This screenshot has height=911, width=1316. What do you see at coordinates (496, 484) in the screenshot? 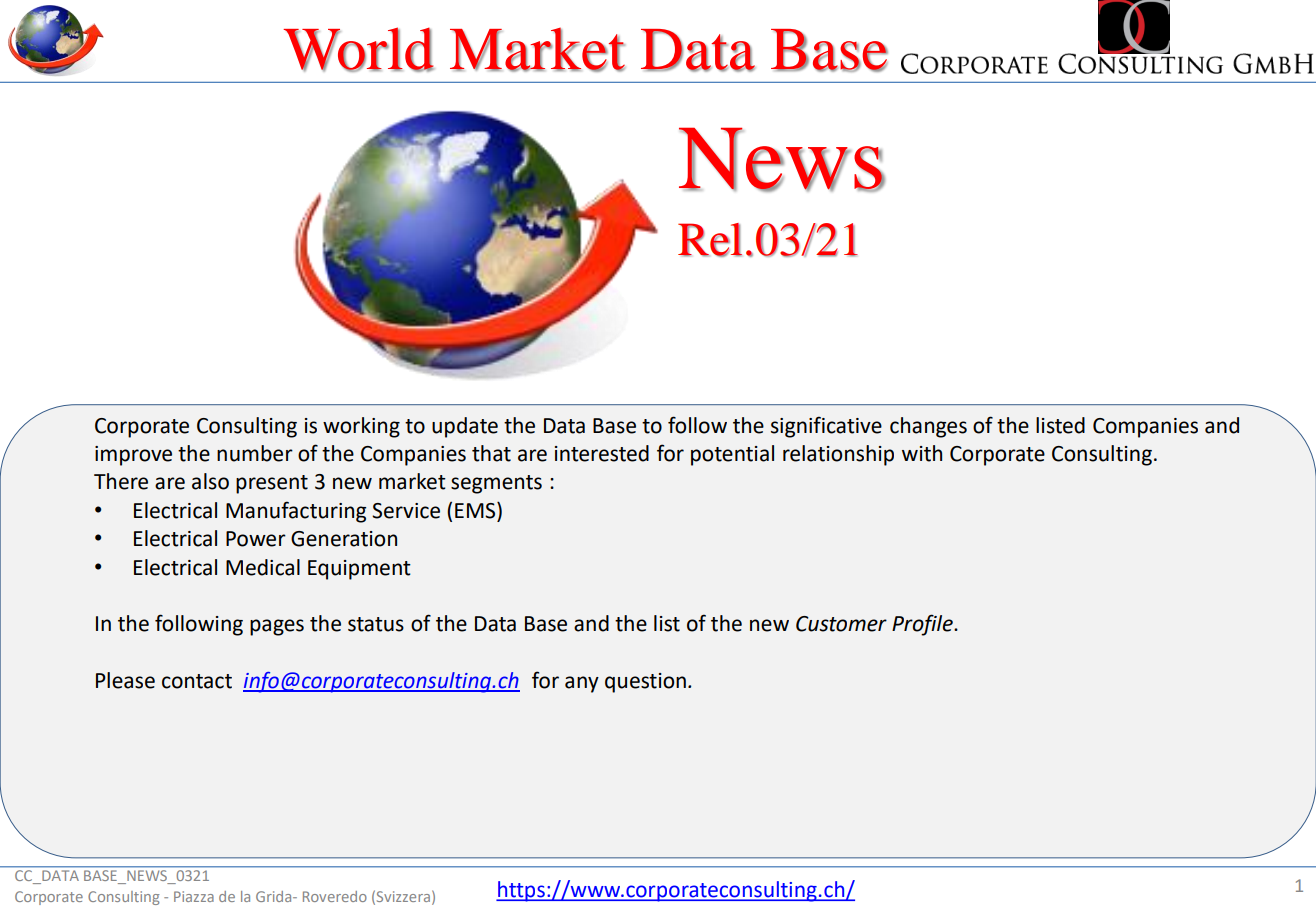
I see `segments` at bounding box center [496, 484].
